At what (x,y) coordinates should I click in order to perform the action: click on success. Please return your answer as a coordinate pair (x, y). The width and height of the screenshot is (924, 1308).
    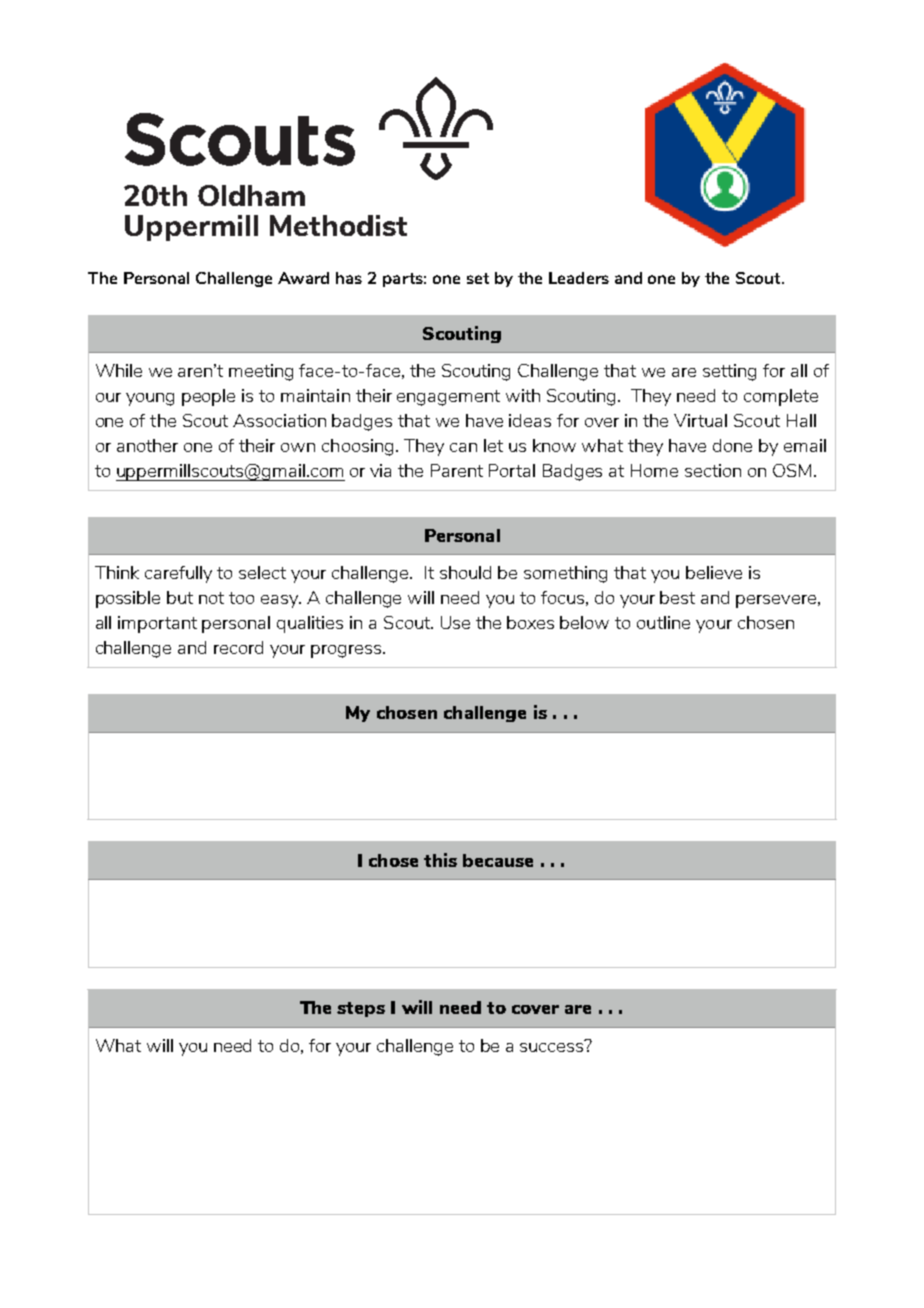
    Looking at the image, I should click on (553, 1046).
